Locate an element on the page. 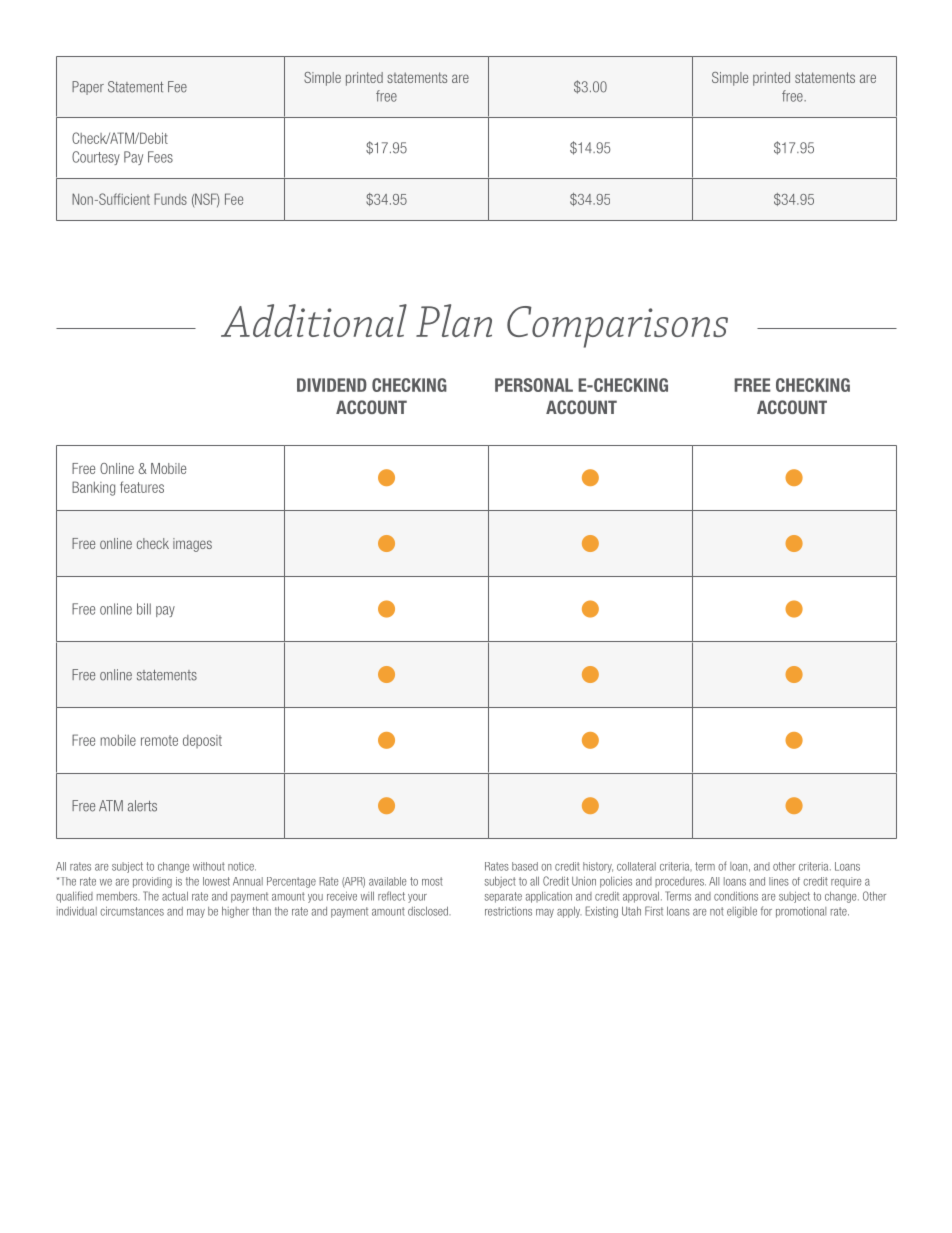 Image resolution: width=952 pixels, height=1233 pixels. deposit is located at coordinates (202, 741).
